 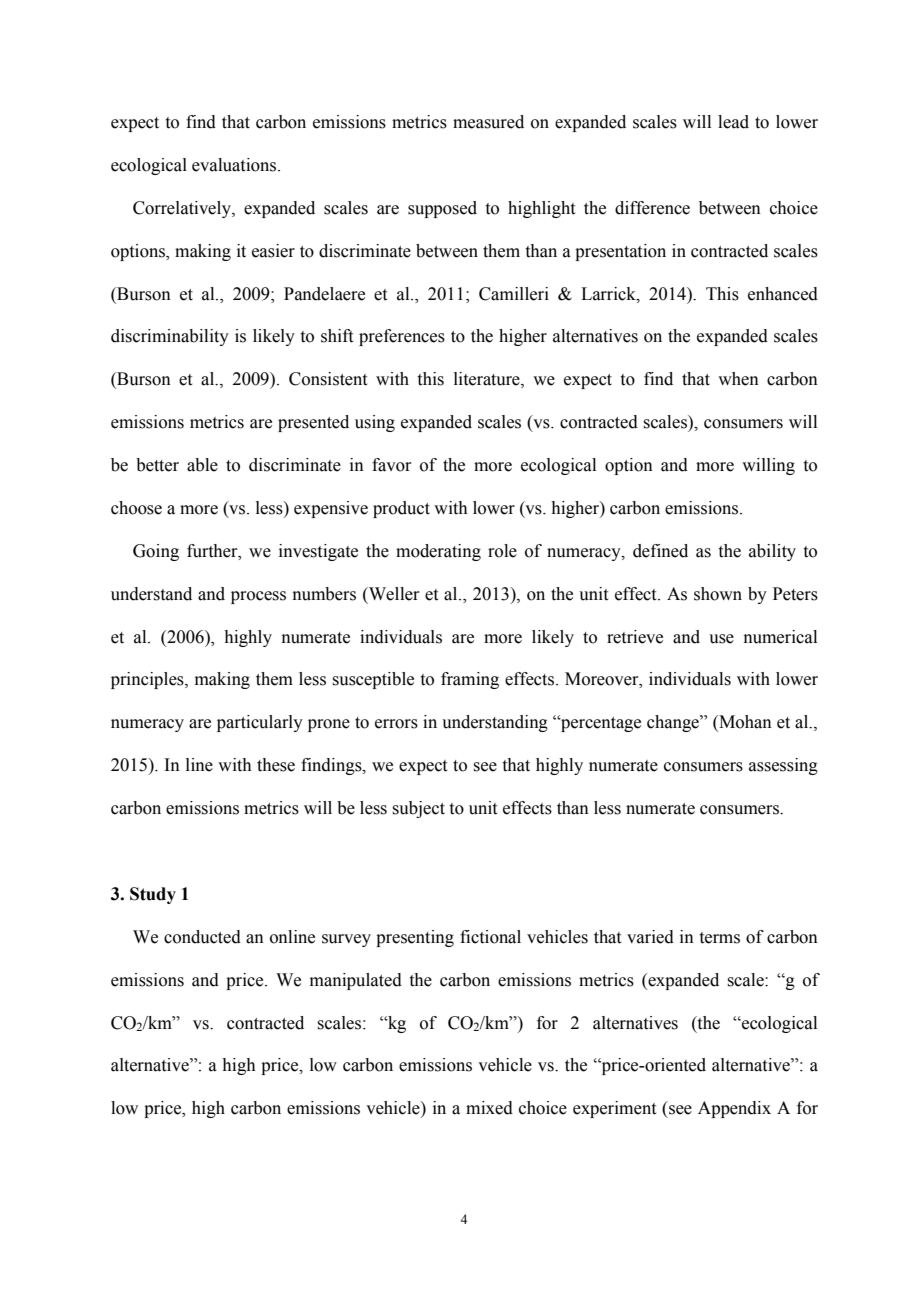 I want to click on shown, so click(x=718, y=594).
